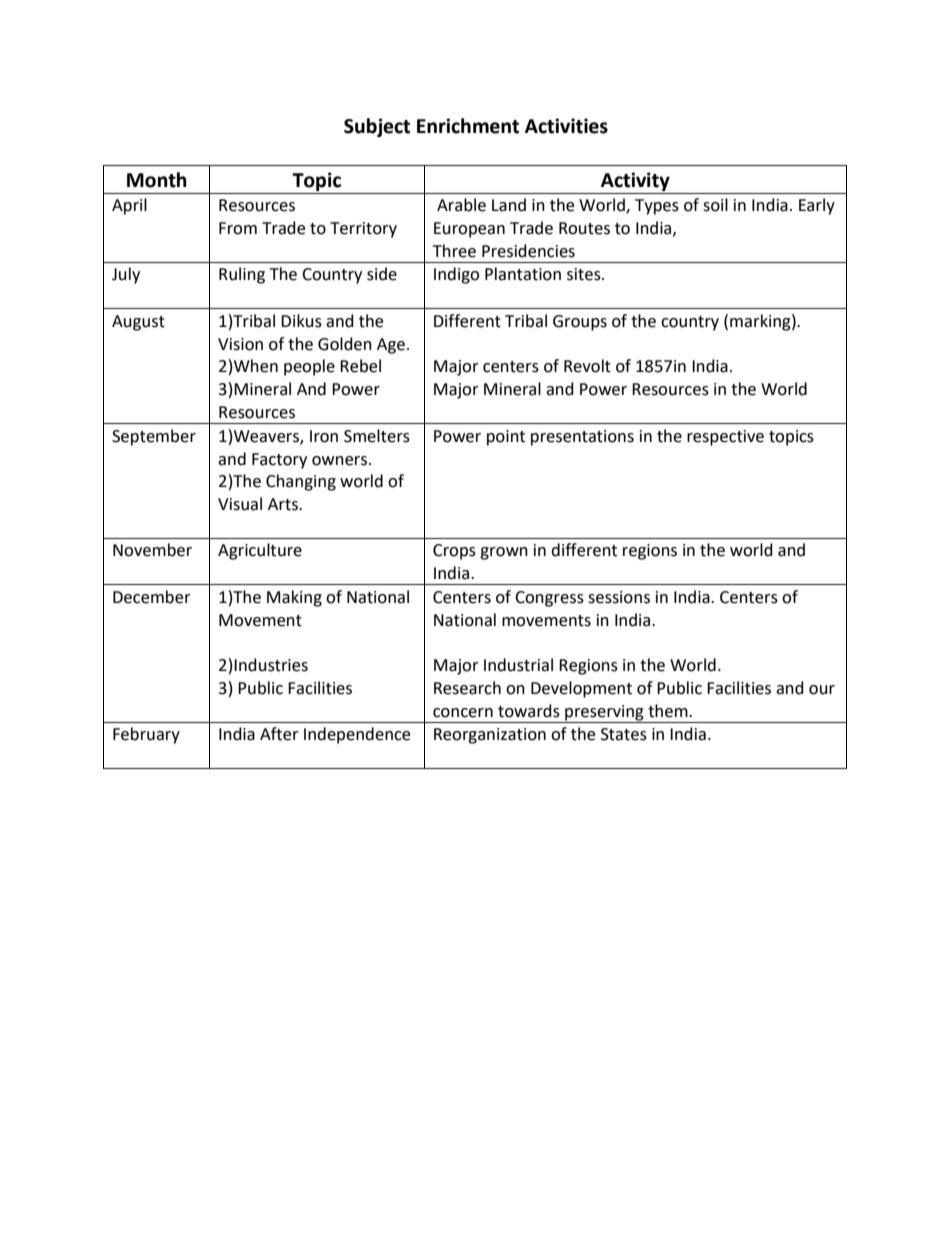 This document has width=952, height=1233. Describe the element at coordinates (146, 735) in the document. I see `February` at that location.
